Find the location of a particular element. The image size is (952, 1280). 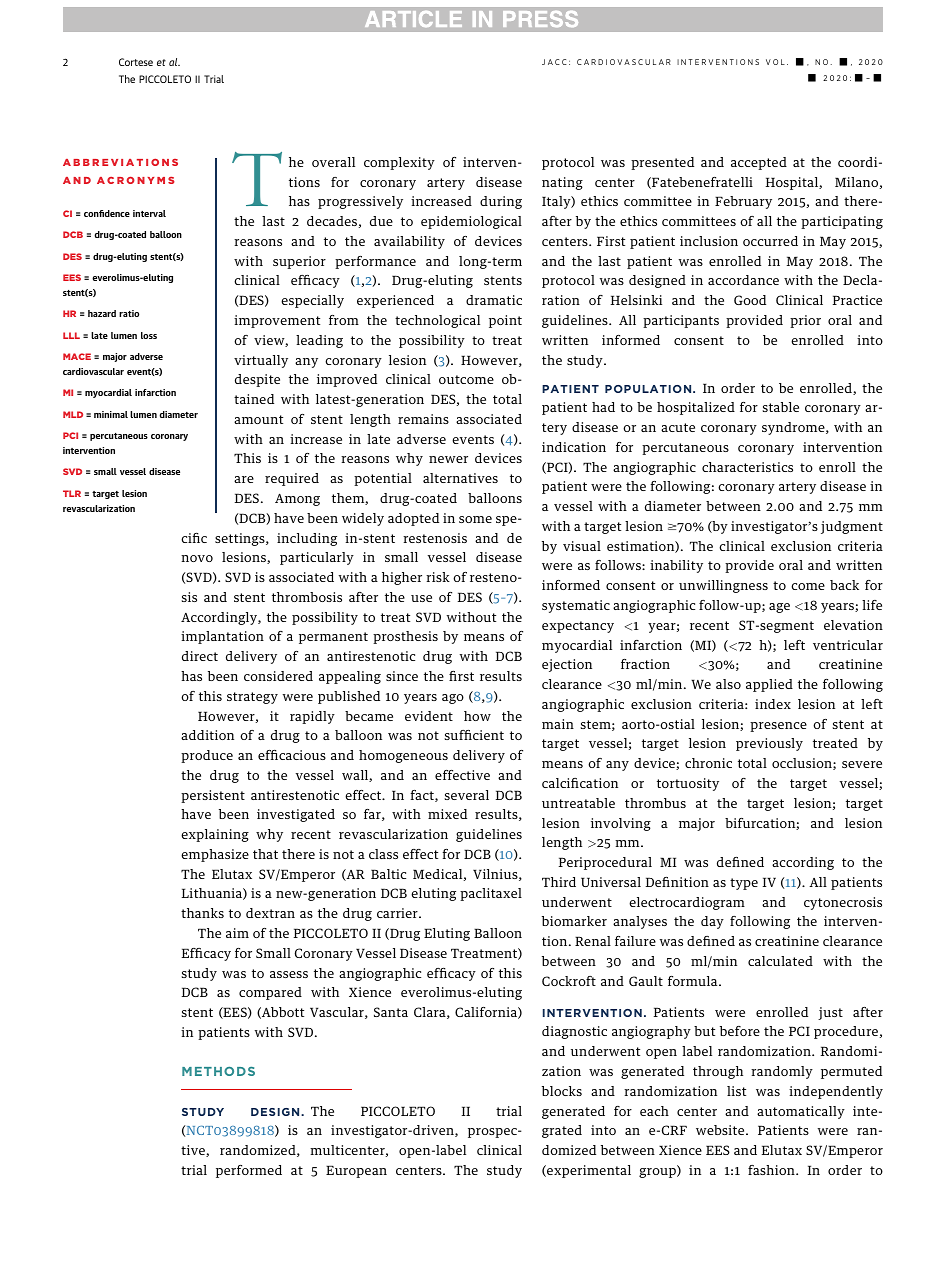

performed is located at coordinates (249, 1171).
